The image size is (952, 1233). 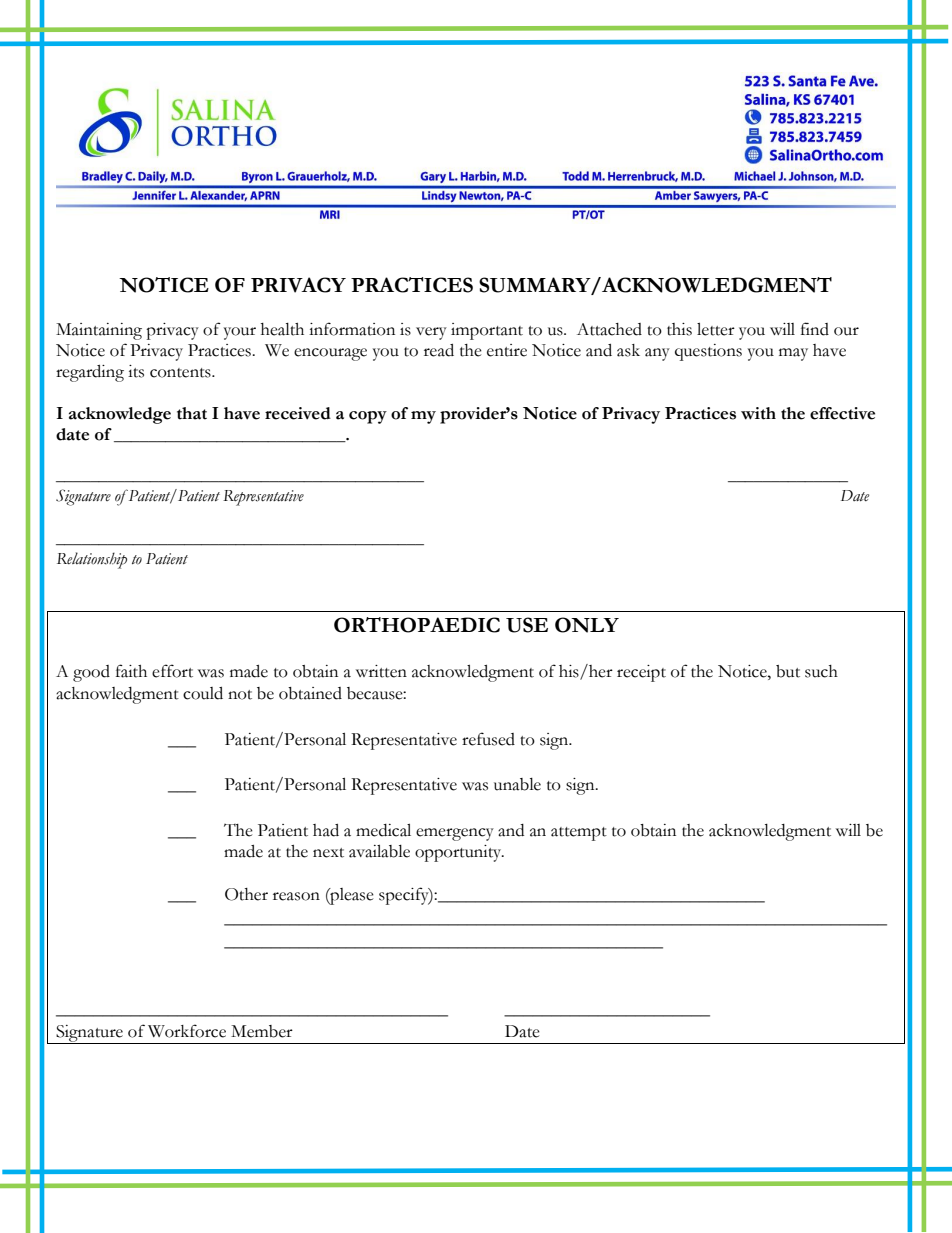 What do you see at coordinates (579, 834) in the screenshot?
I see `attempt` at bounding box center [579, 834].
